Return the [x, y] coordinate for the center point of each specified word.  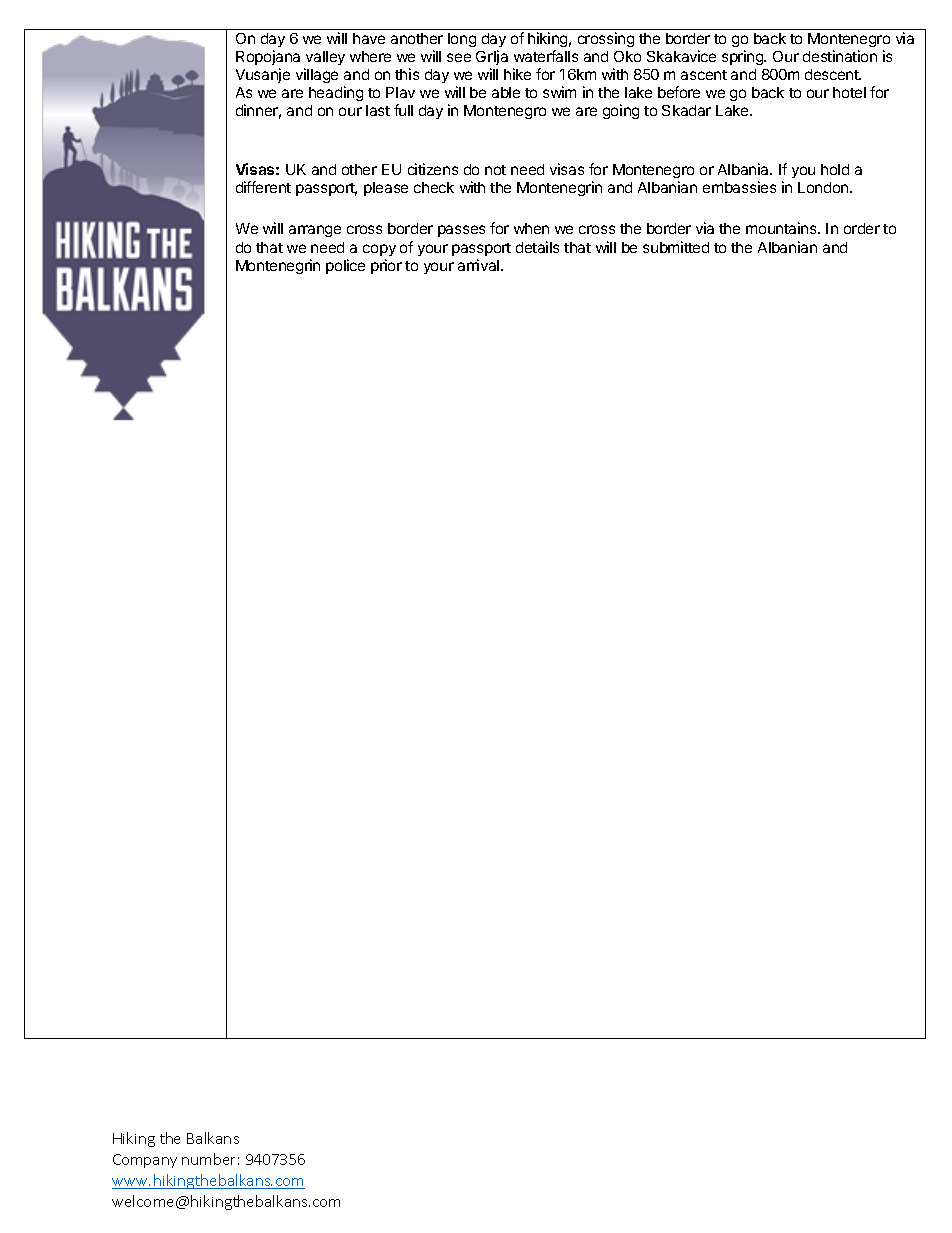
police [345, 266]
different [263, 187]
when [531, 228]
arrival [480, 265]
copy [379, 250]
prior [386, 266]
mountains [782, 228]
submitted [676, 247]
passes [461, 231]
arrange [315, 231]
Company [145, 1161]
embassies [739, 187]
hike [517, 74]
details [537, 247]
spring [744, 57]
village [317, 75]
